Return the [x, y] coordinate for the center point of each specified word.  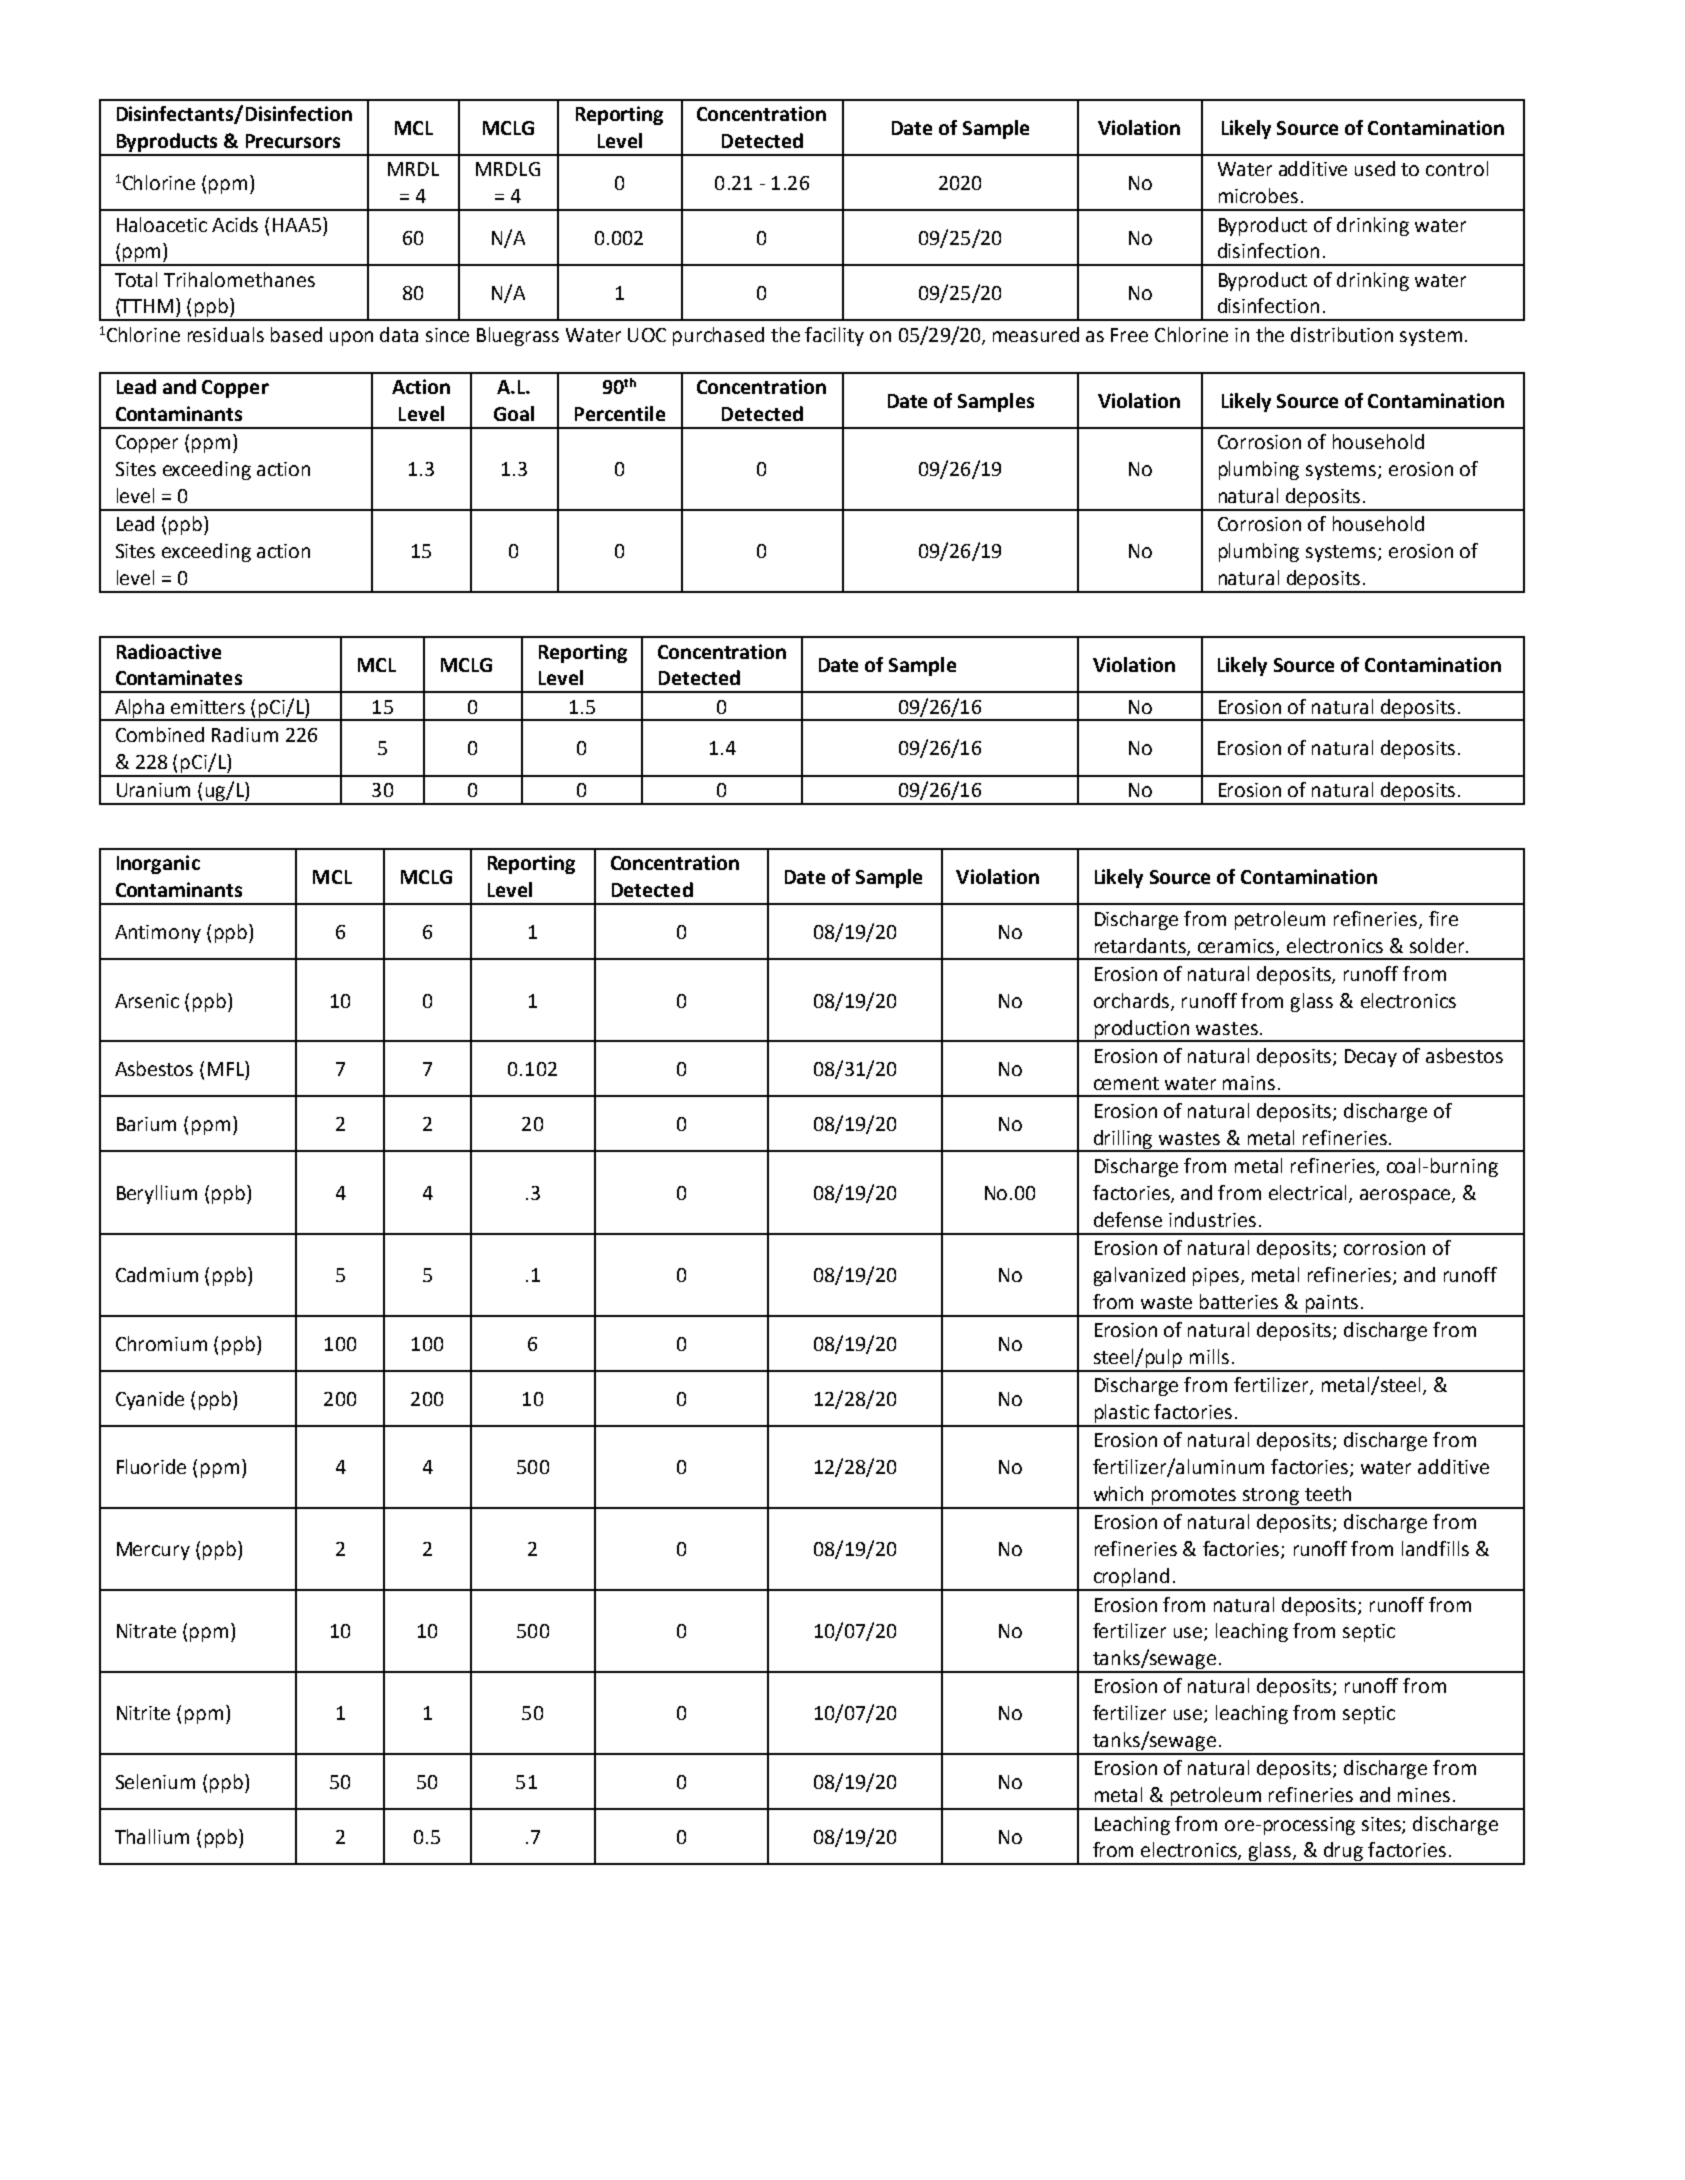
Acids [235, 224]
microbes [1258, 195]
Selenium [155, 1781]
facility [834, 336]
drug [1343, 1853]
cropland [1131, 1579]
